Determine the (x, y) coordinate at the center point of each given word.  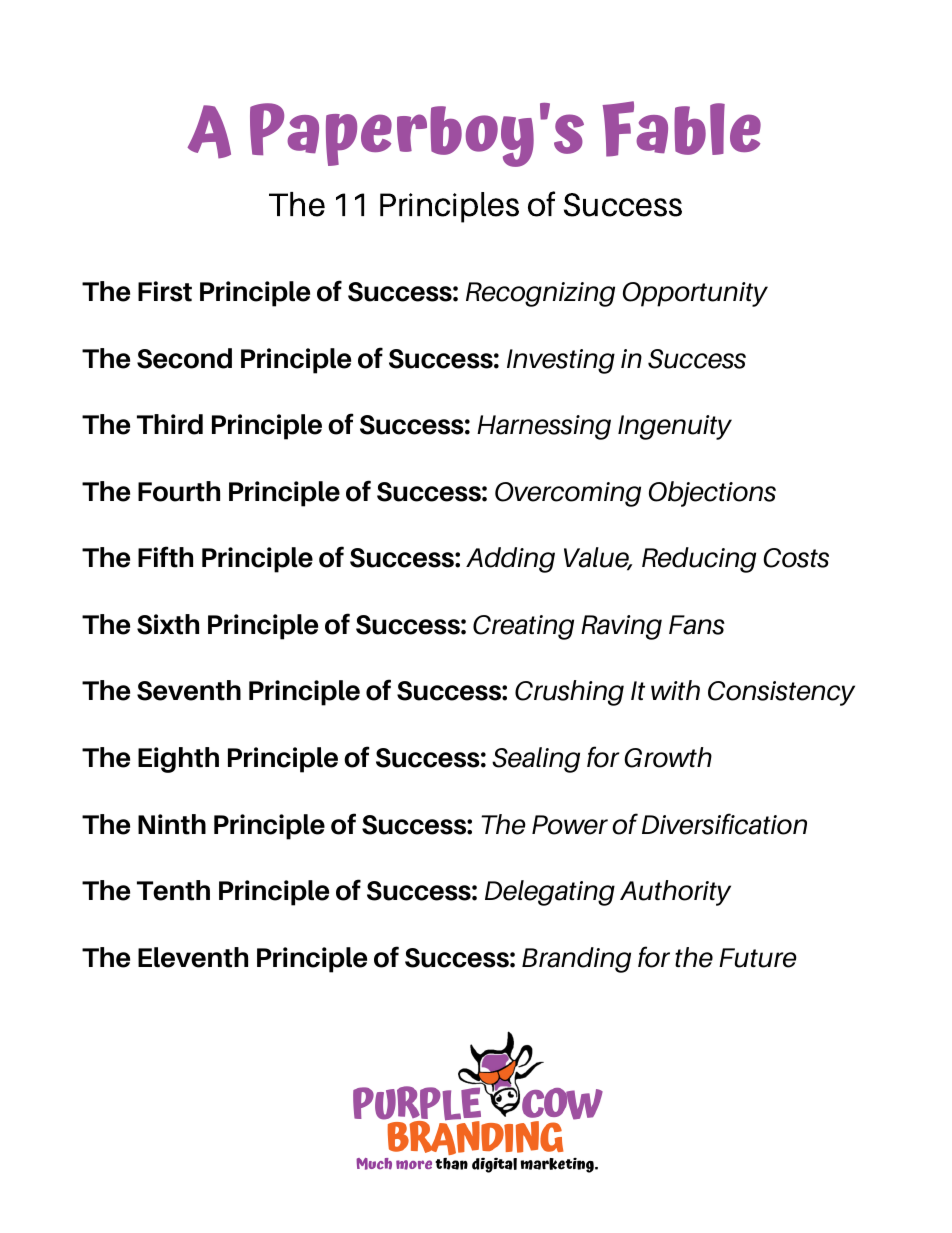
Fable (682, 129)
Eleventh (193, 957)
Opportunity (695, 294)
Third (170, 424)
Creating (523, 627)
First (165, 291)
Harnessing (544, 427)
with (675, 690)
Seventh (189, 690)
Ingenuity (675, 427)
